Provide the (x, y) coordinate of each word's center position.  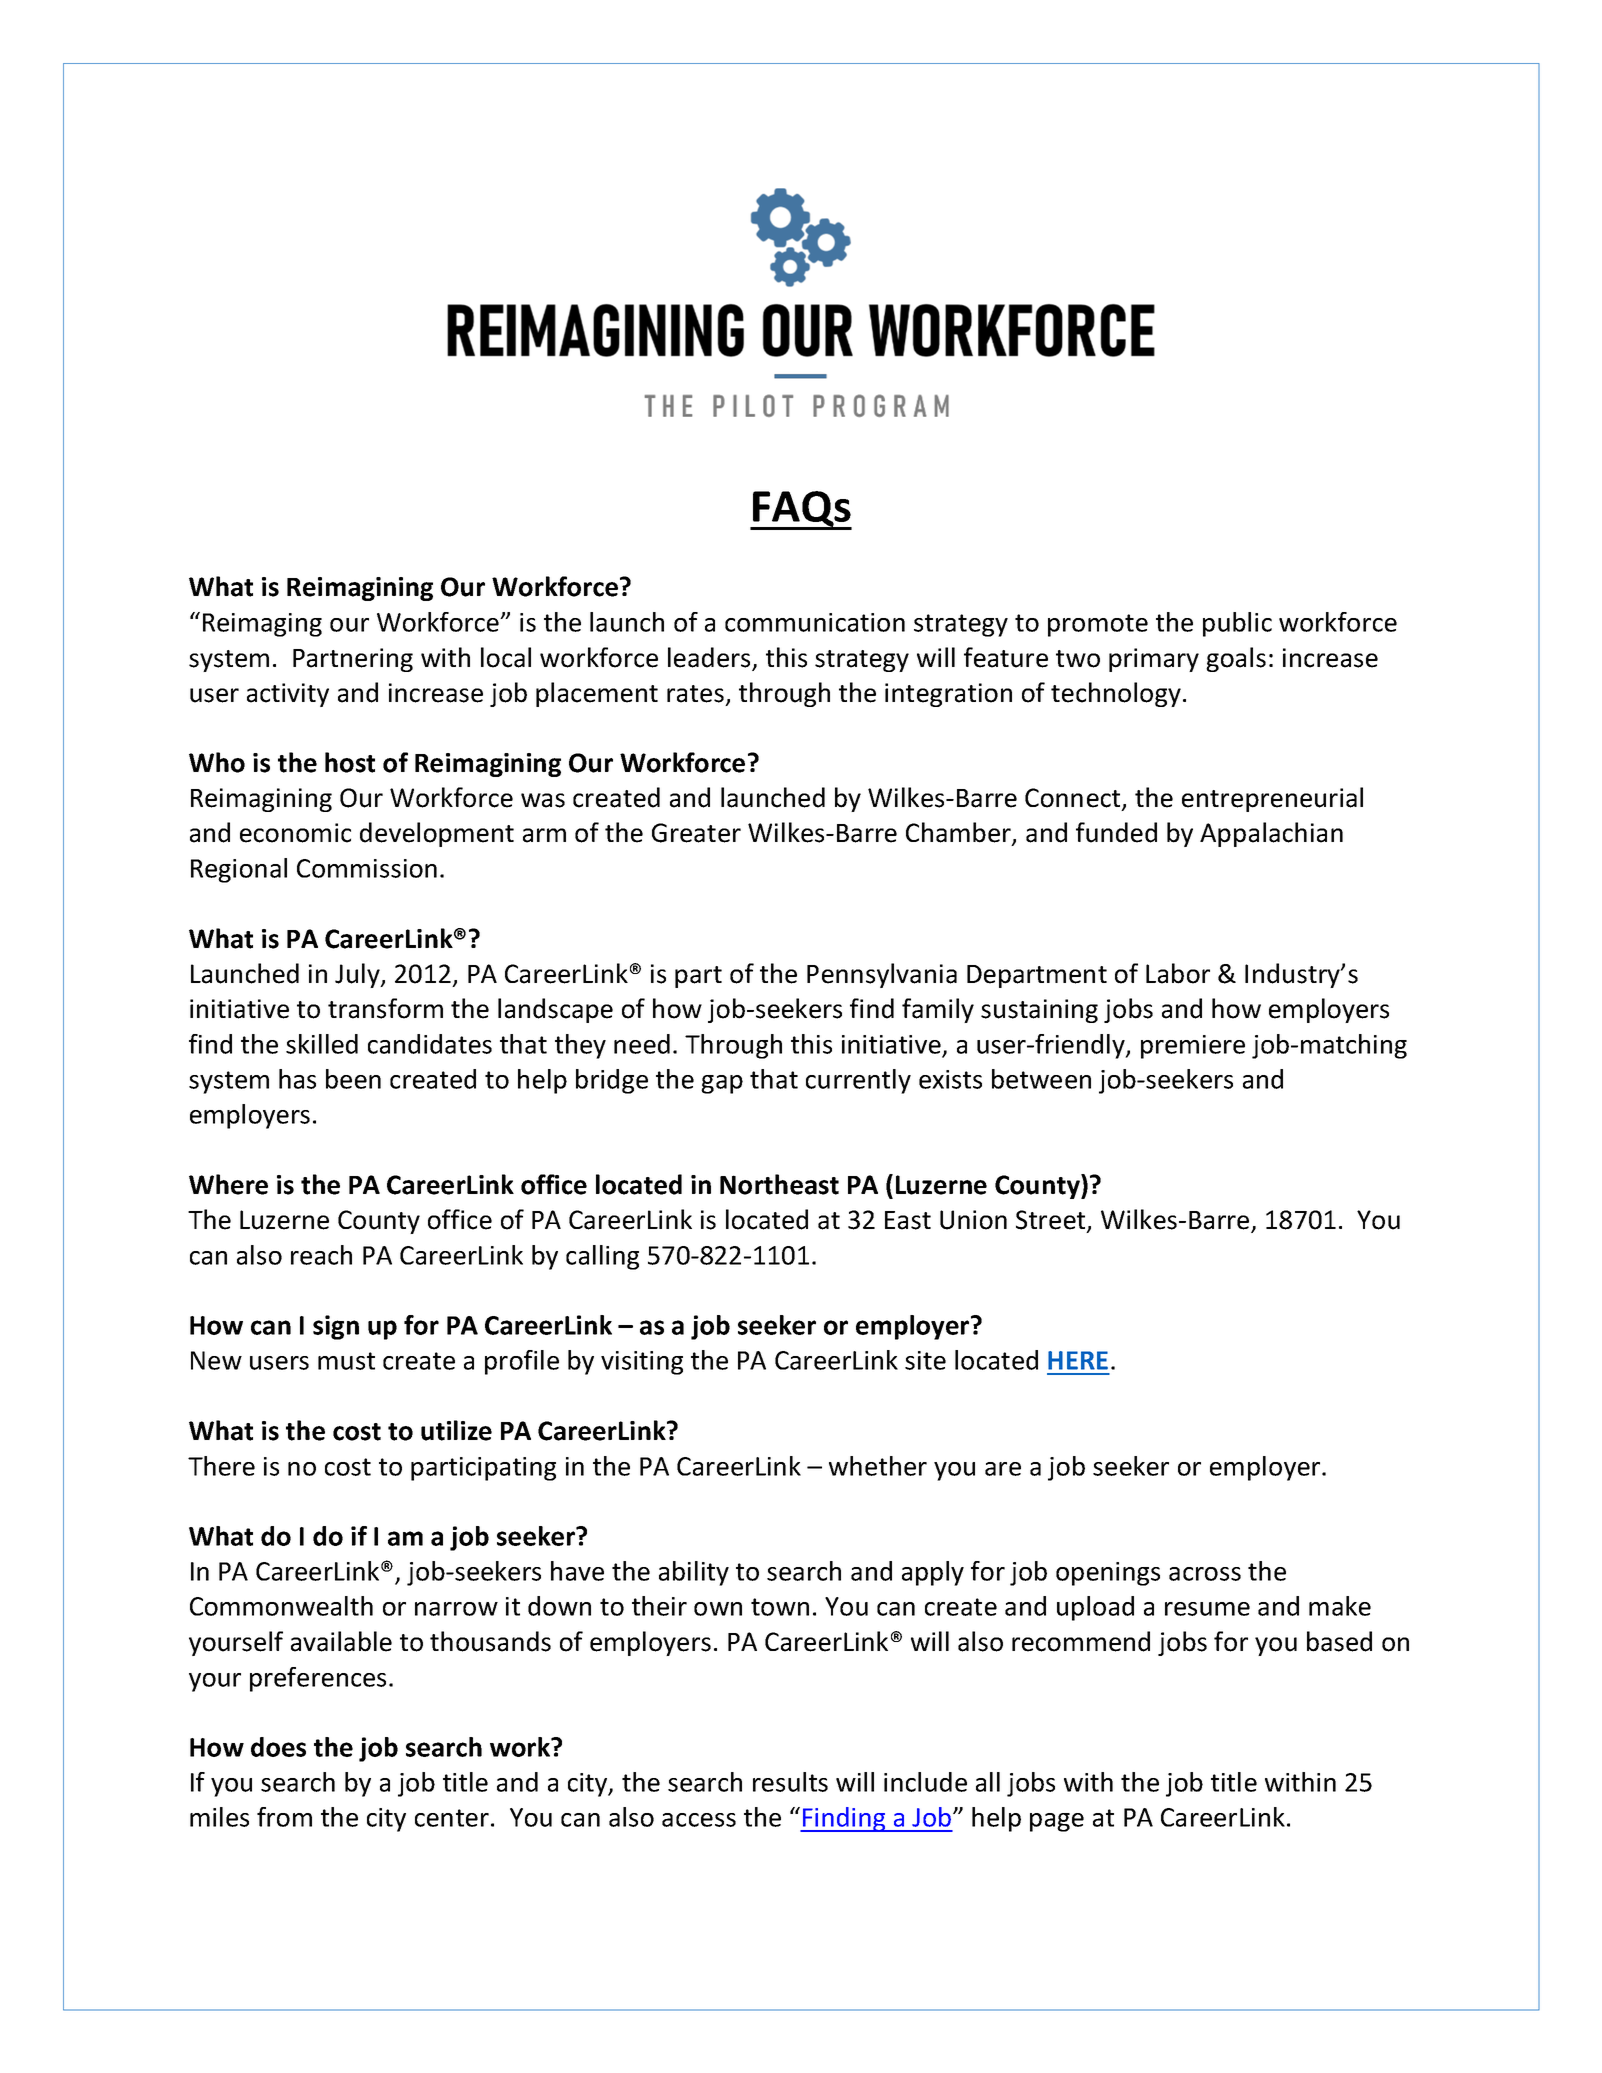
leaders (710, 658)
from (284, 1817)
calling (602, 1257)
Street (1052, 1221)
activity (288, 695)
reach (321, 1255)
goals (1236, 659)
